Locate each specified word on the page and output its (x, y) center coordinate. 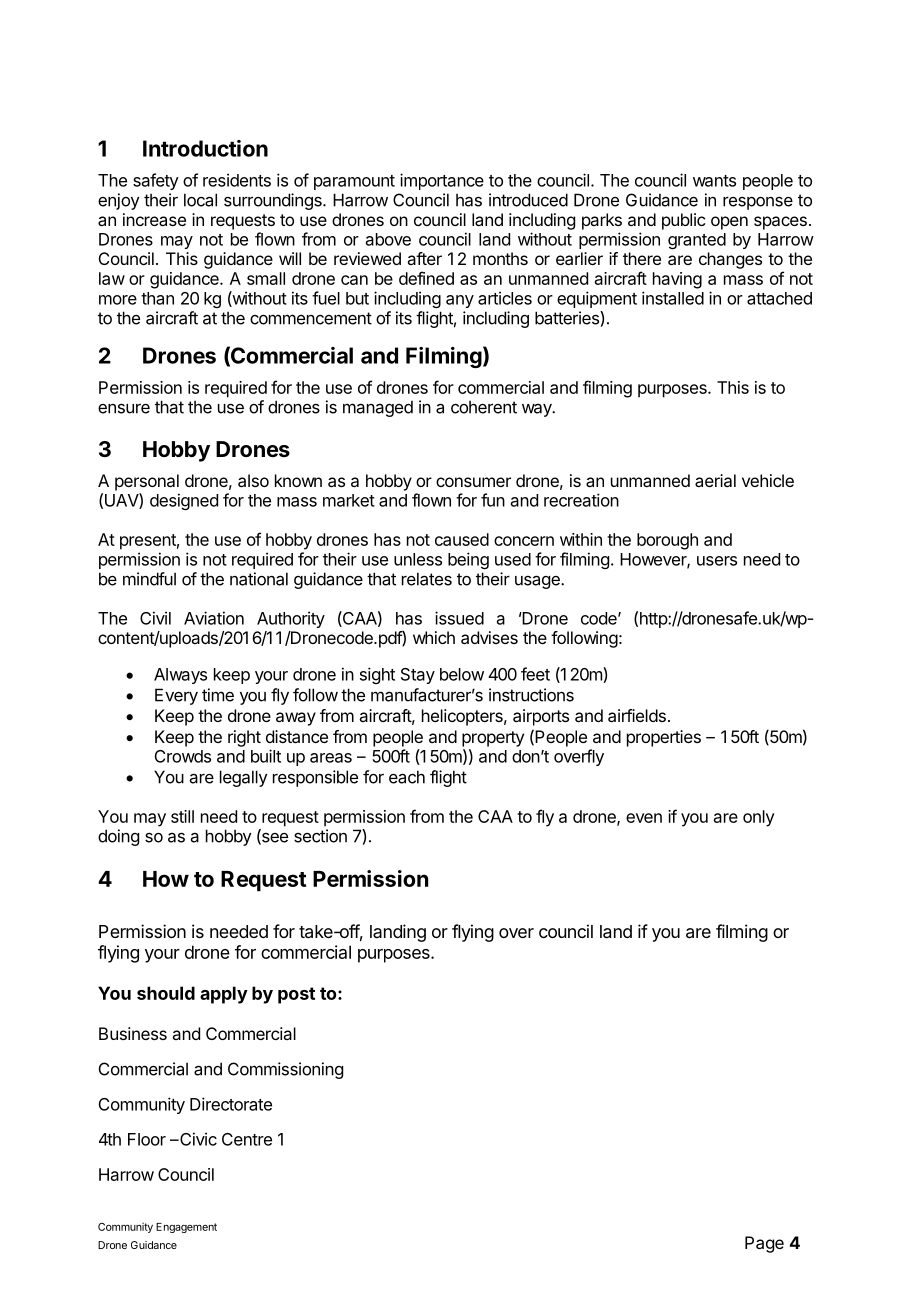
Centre (247, 1139)
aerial (715, 480)
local (200, 200)
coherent (484, 407)
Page (764, 1244)
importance (442, 181)
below (462, 674)
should (166, 993)
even (644, 818)
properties (664, 738)
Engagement (186, 1228)
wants (714, 181)
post (296, 995)
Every (176, 696)
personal (147, 482)
